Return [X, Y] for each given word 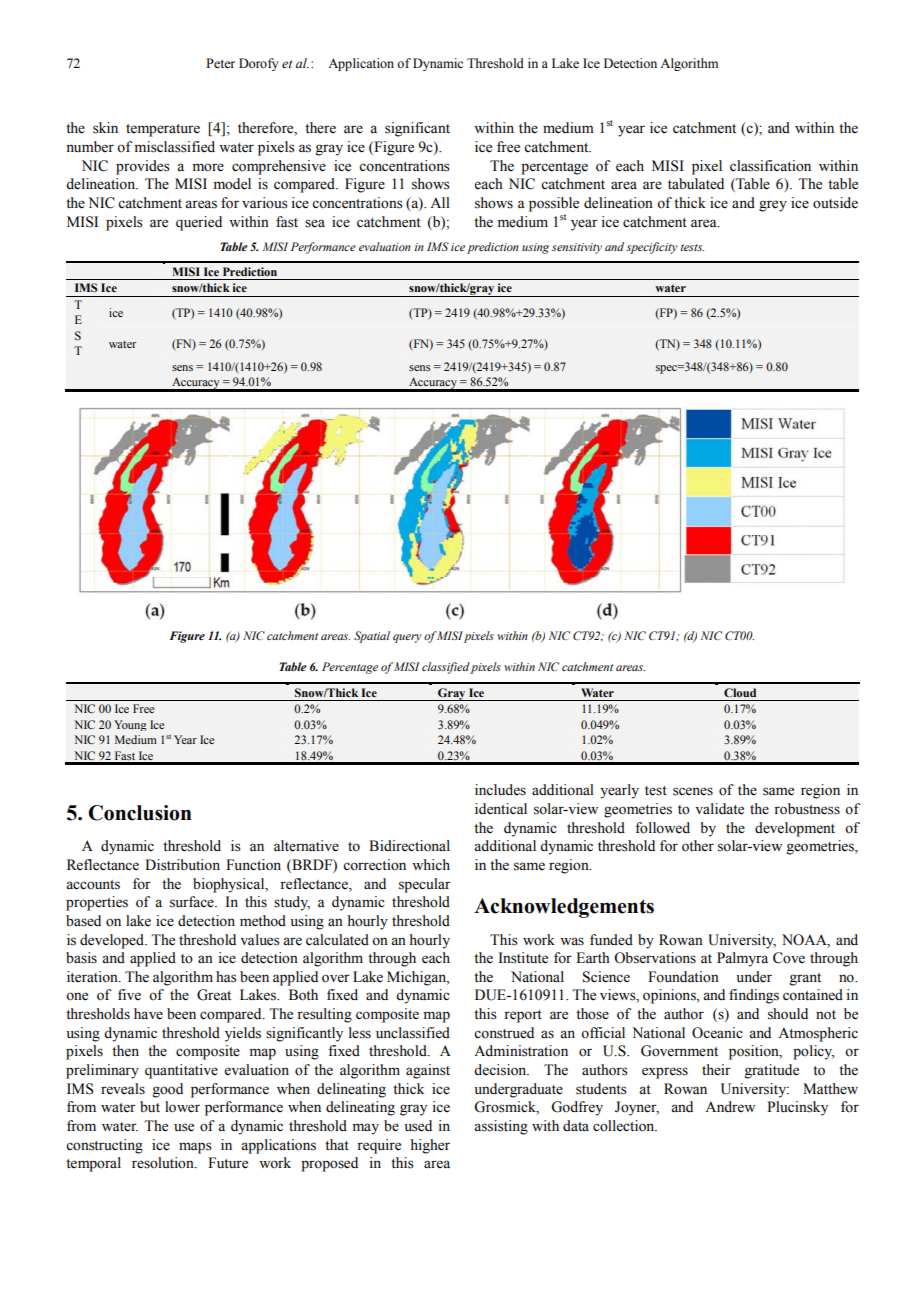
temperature [163, 130]
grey [773, 206]
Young [130, 725]
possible [554, 204]
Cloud [740, 692]
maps [195, 1148]
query [407, 638]
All [440, 202]
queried [199, 223]
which [431, 864]
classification [770, 166]
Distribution [182, 865]
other [698, 846]
